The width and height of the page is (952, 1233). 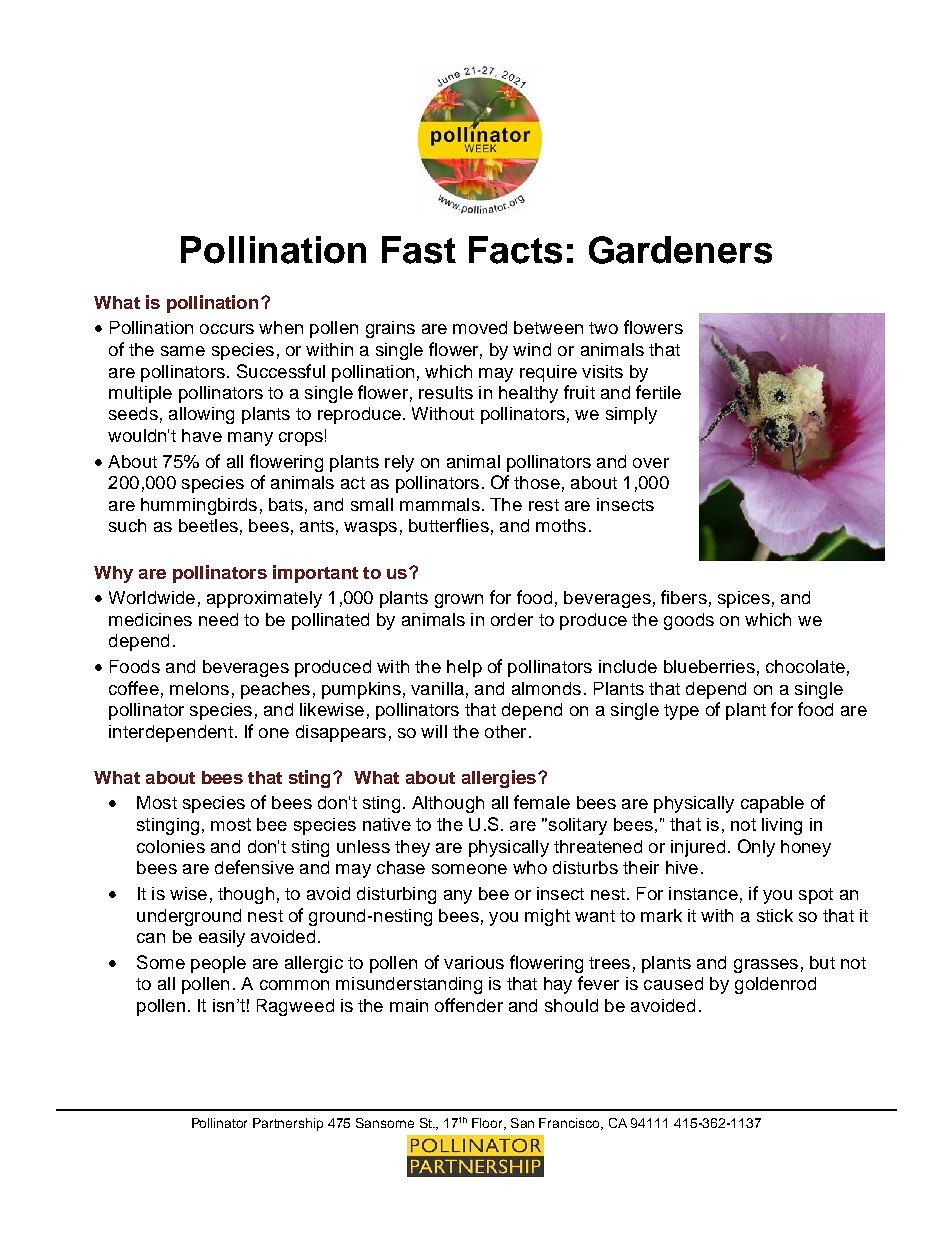 I want to click on Francisco, so click(x=570, y=1124).
